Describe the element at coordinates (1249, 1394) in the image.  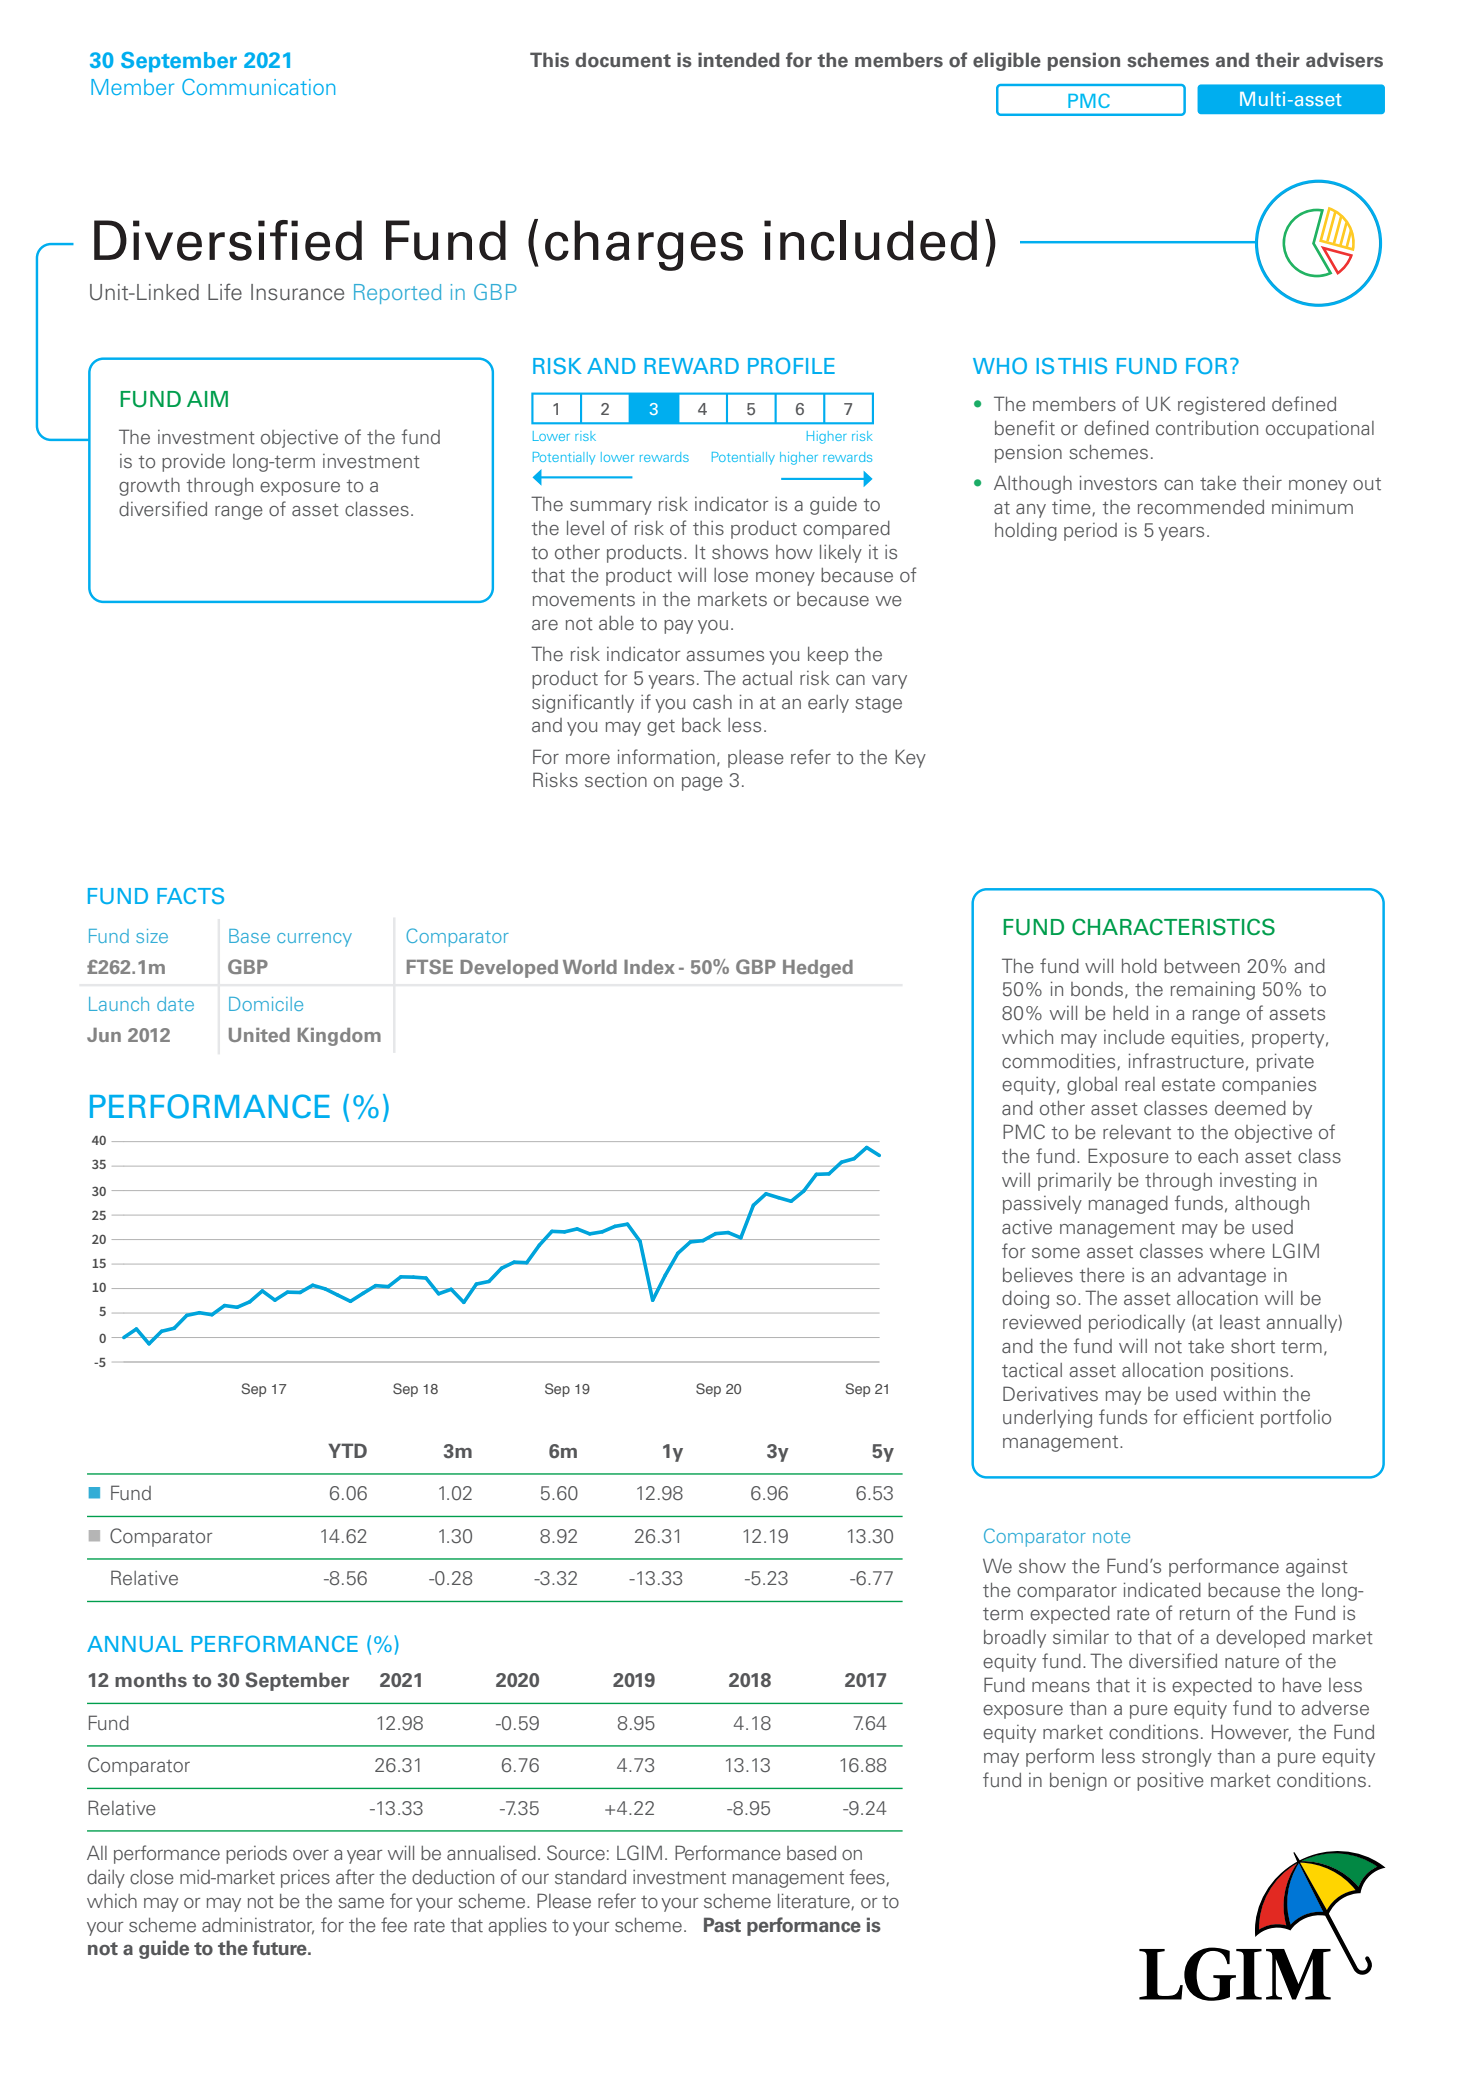
I see `within` at that location.
